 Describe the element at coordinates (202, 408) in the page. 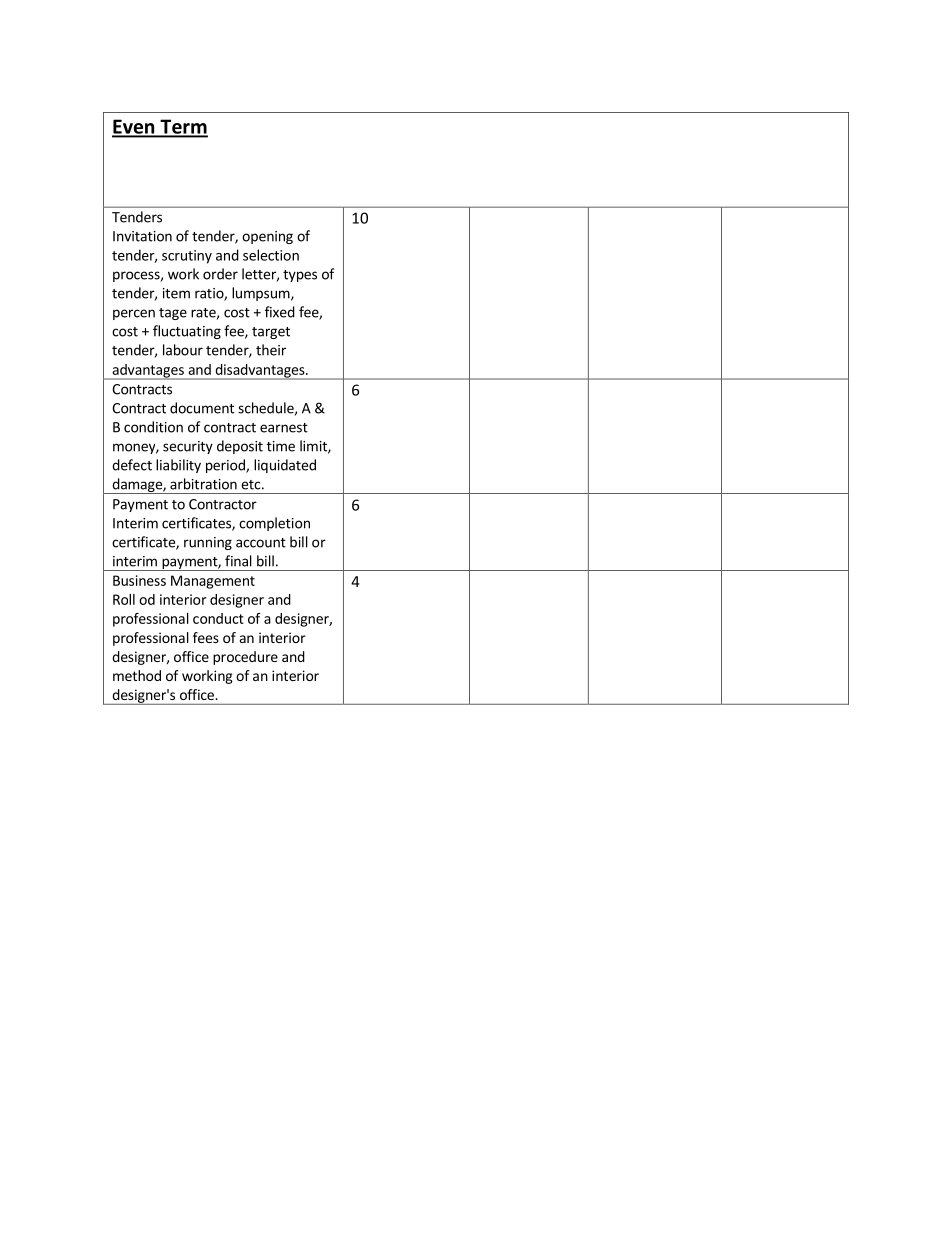

I see `document` at that location.
